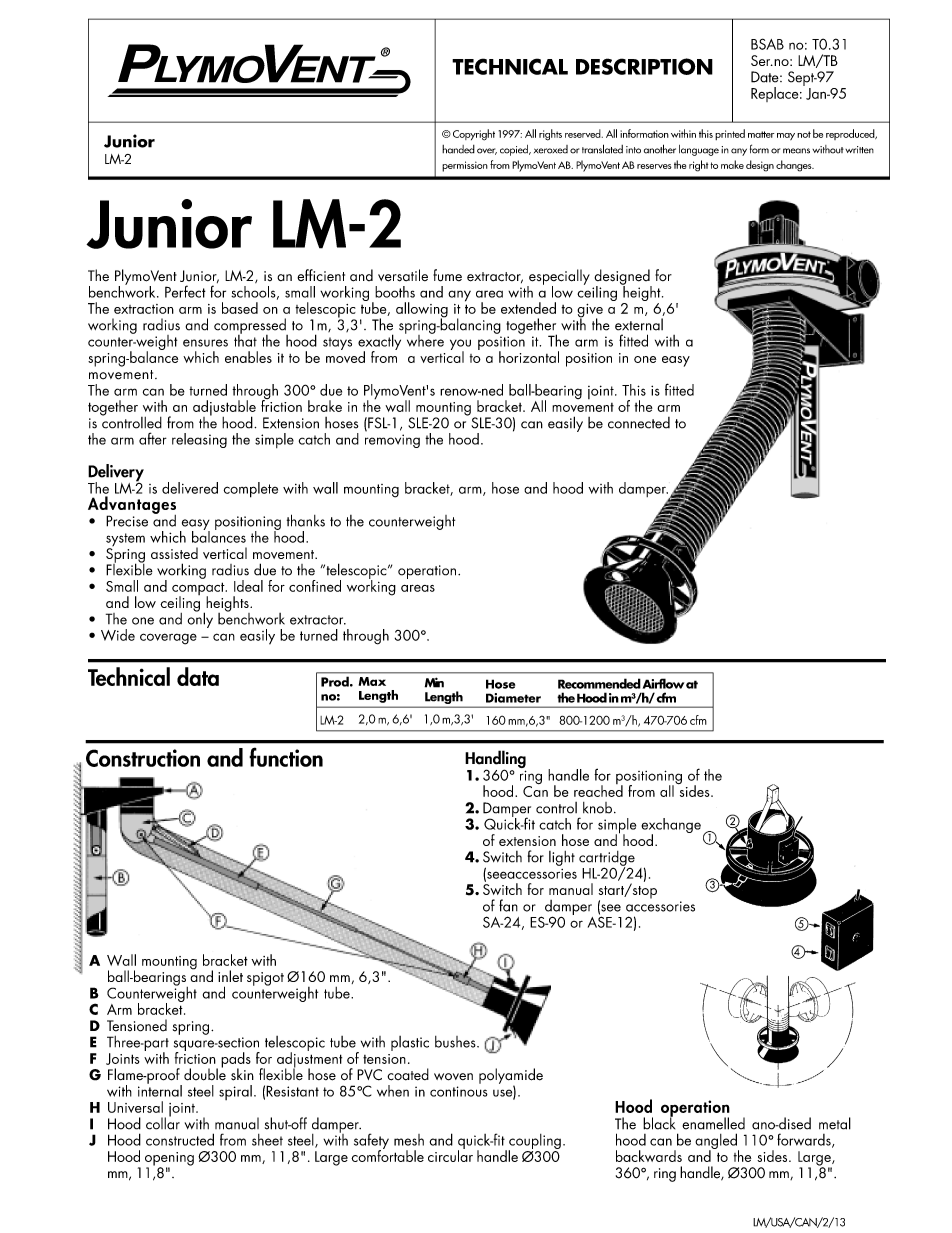  I want to click on exchange, so click(671, 827).
